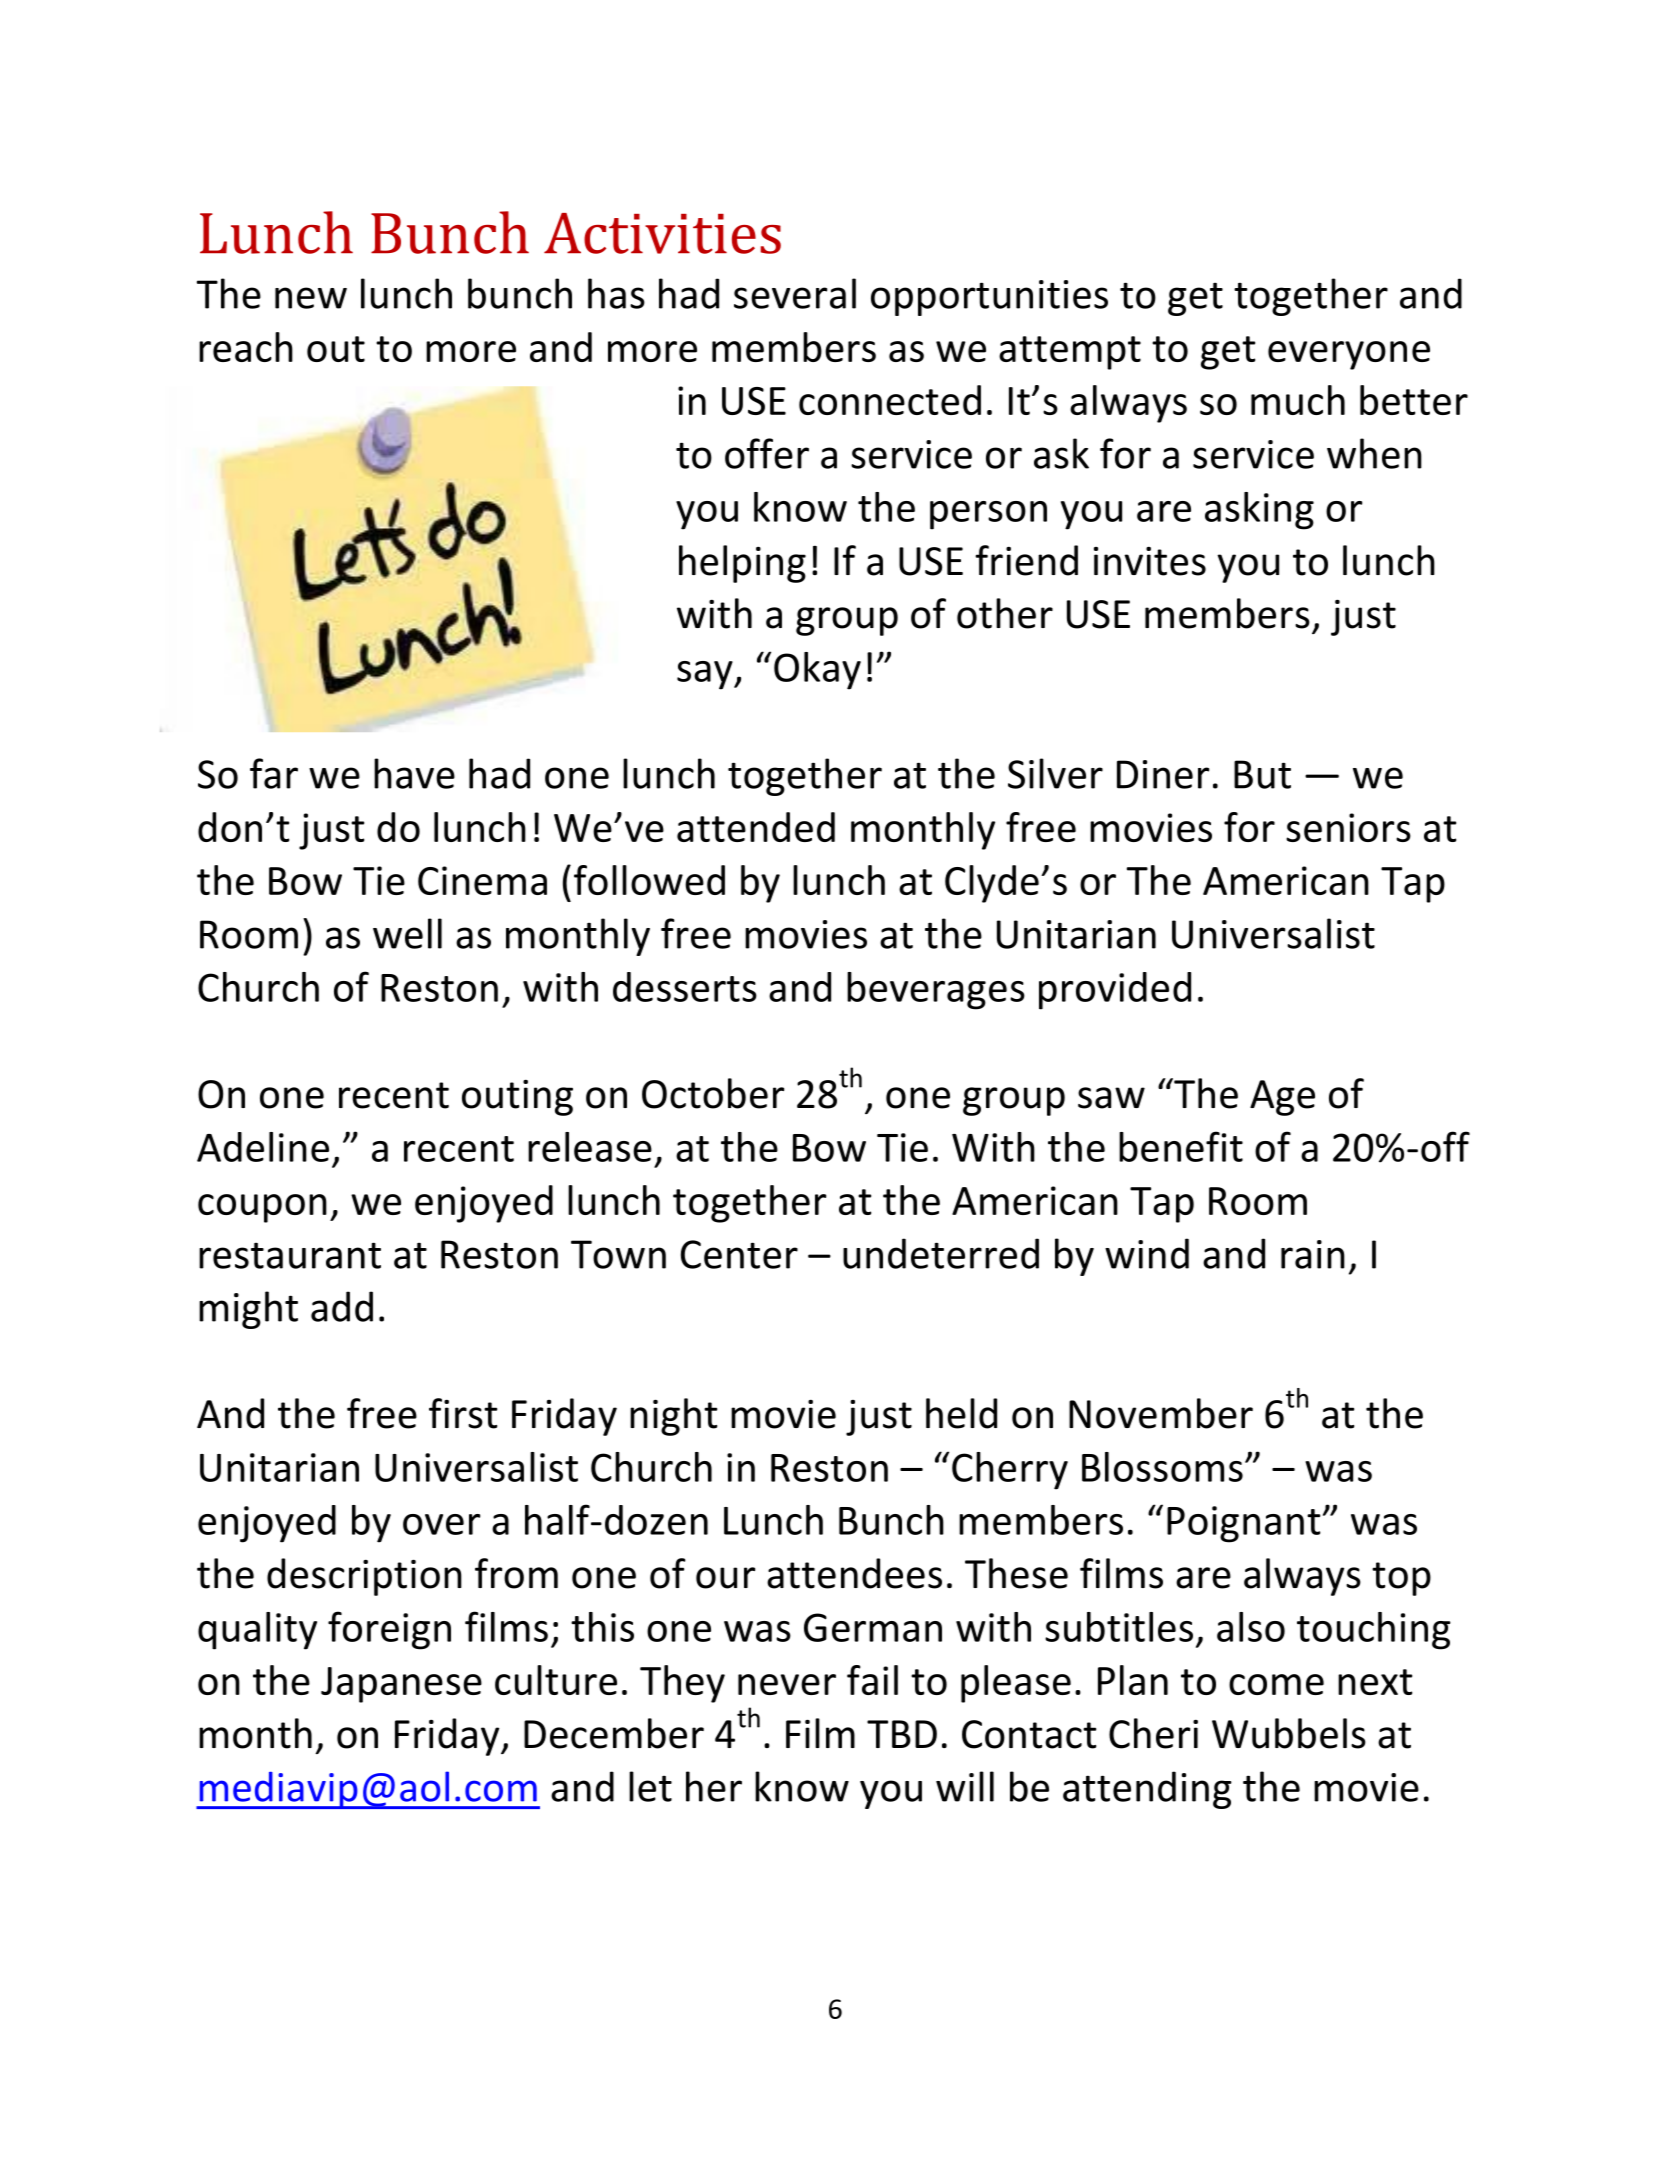  Describe the element at coordinates (795, 293) in the screenshot. I see `several` at that location.
